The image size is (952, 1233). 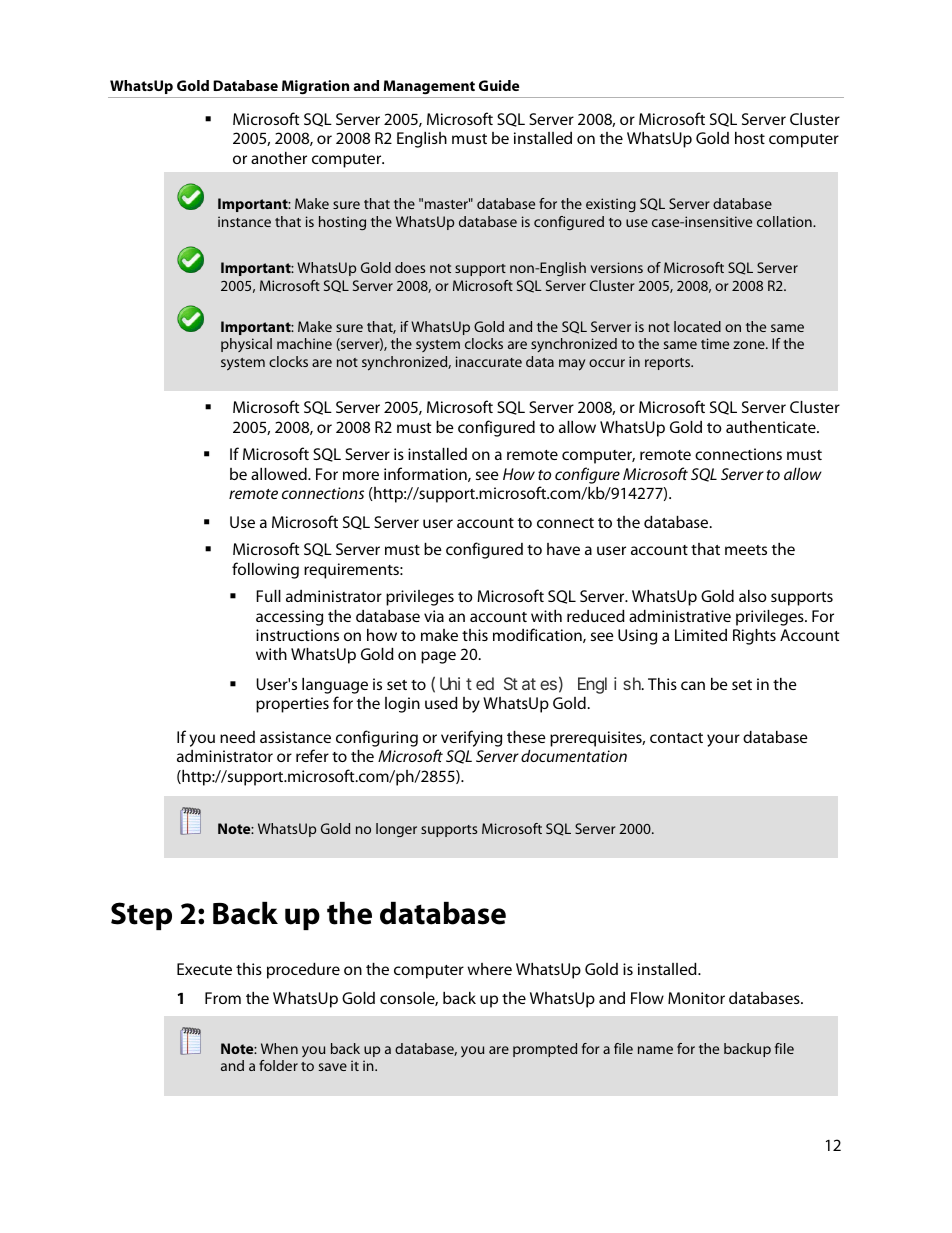 I want to click on your, so click(x=723, y=740).
